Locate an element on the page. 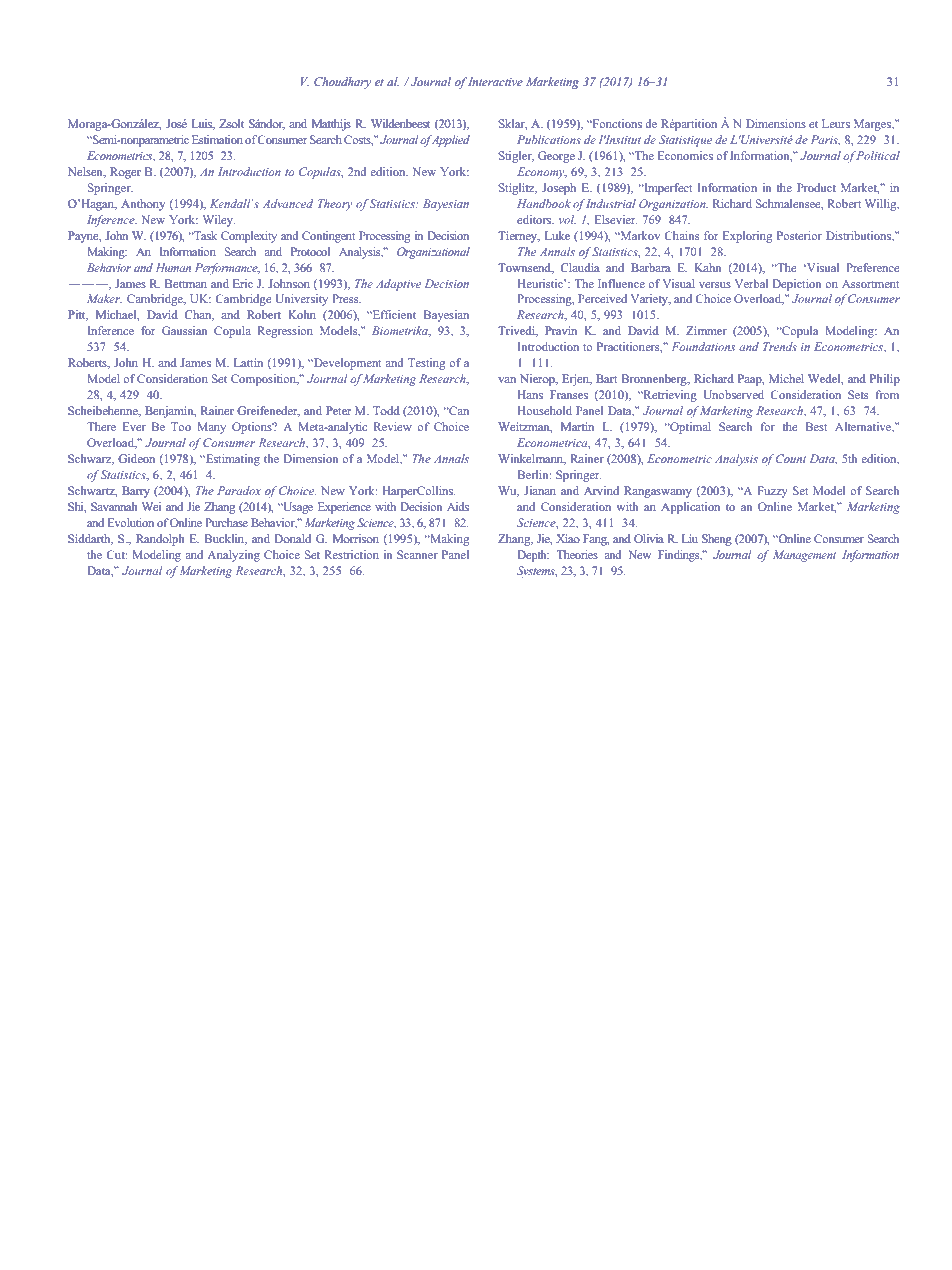 This image has width=952, height=1270. Management is located at coordinates (804, 556).
